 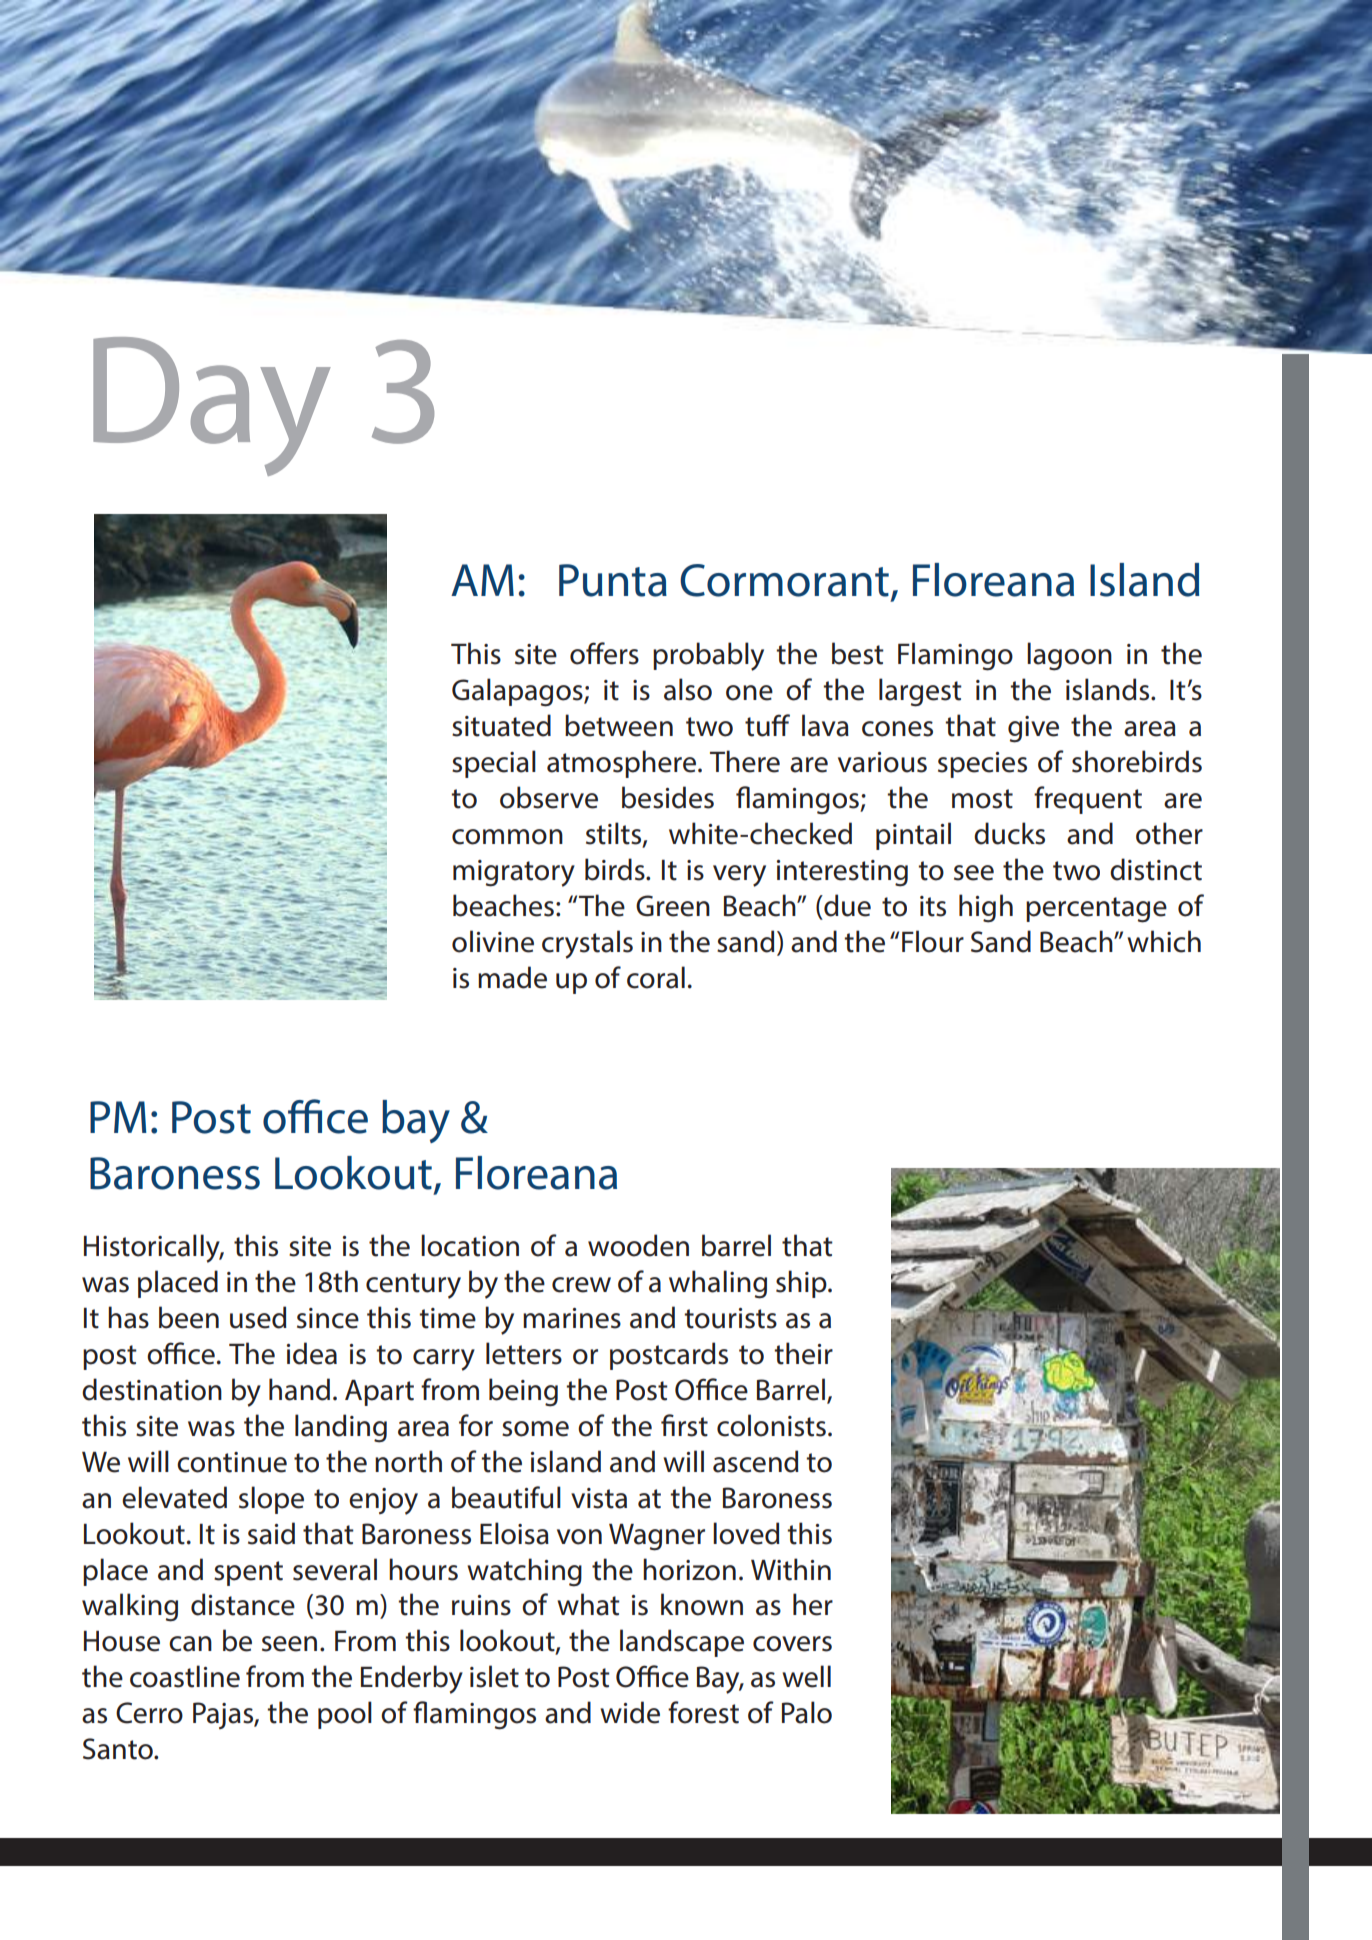 I want to click on made, so click(x=512, y=977).
